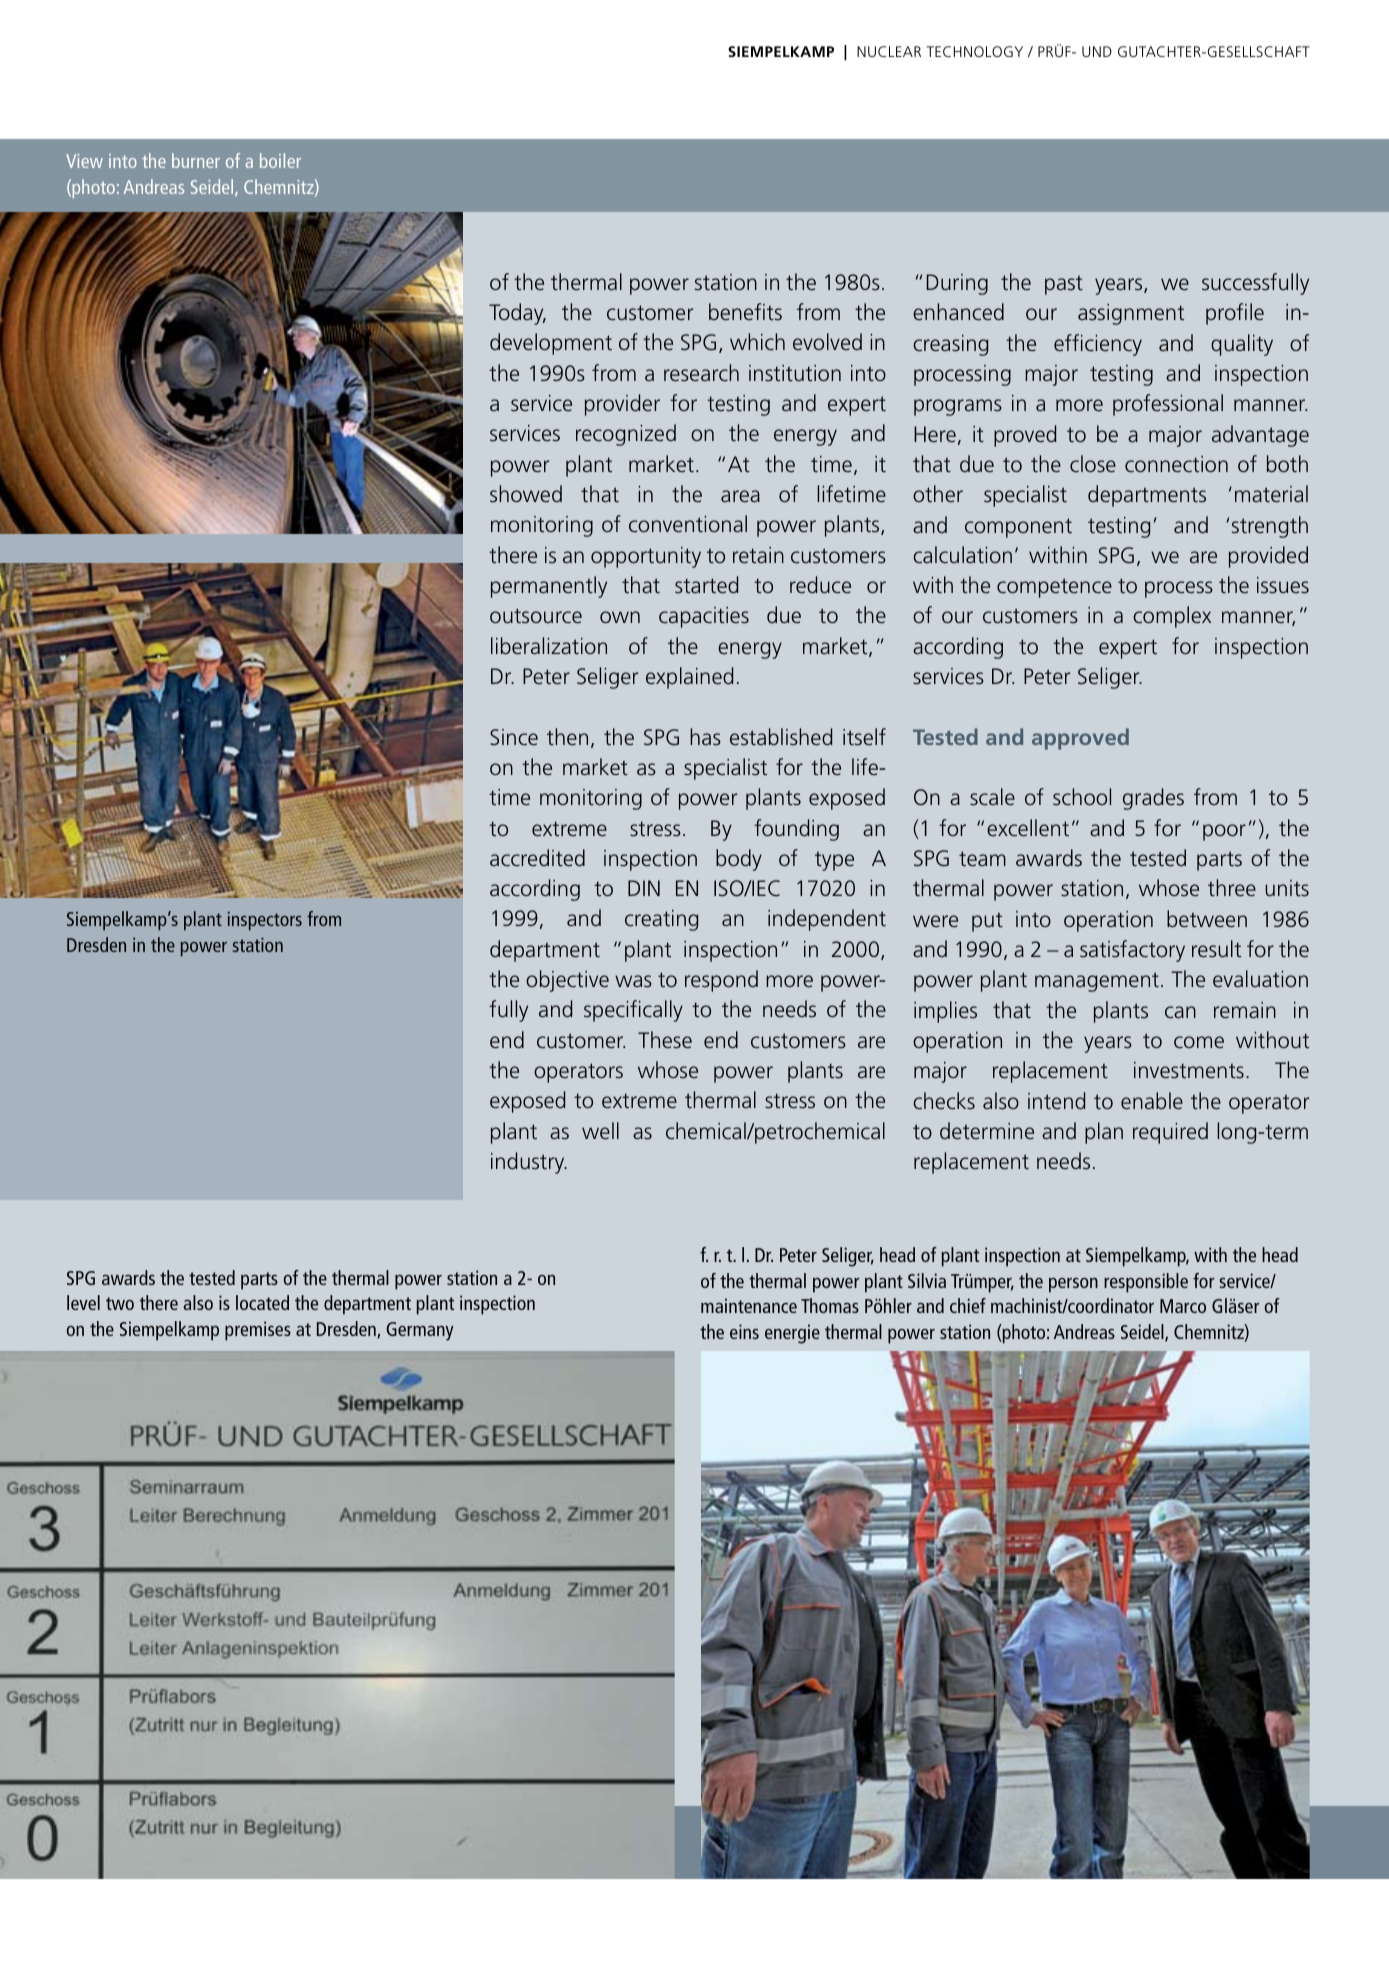 The image size is (1389, 1964). I want to click on maintenance, so click(749, 1305).
